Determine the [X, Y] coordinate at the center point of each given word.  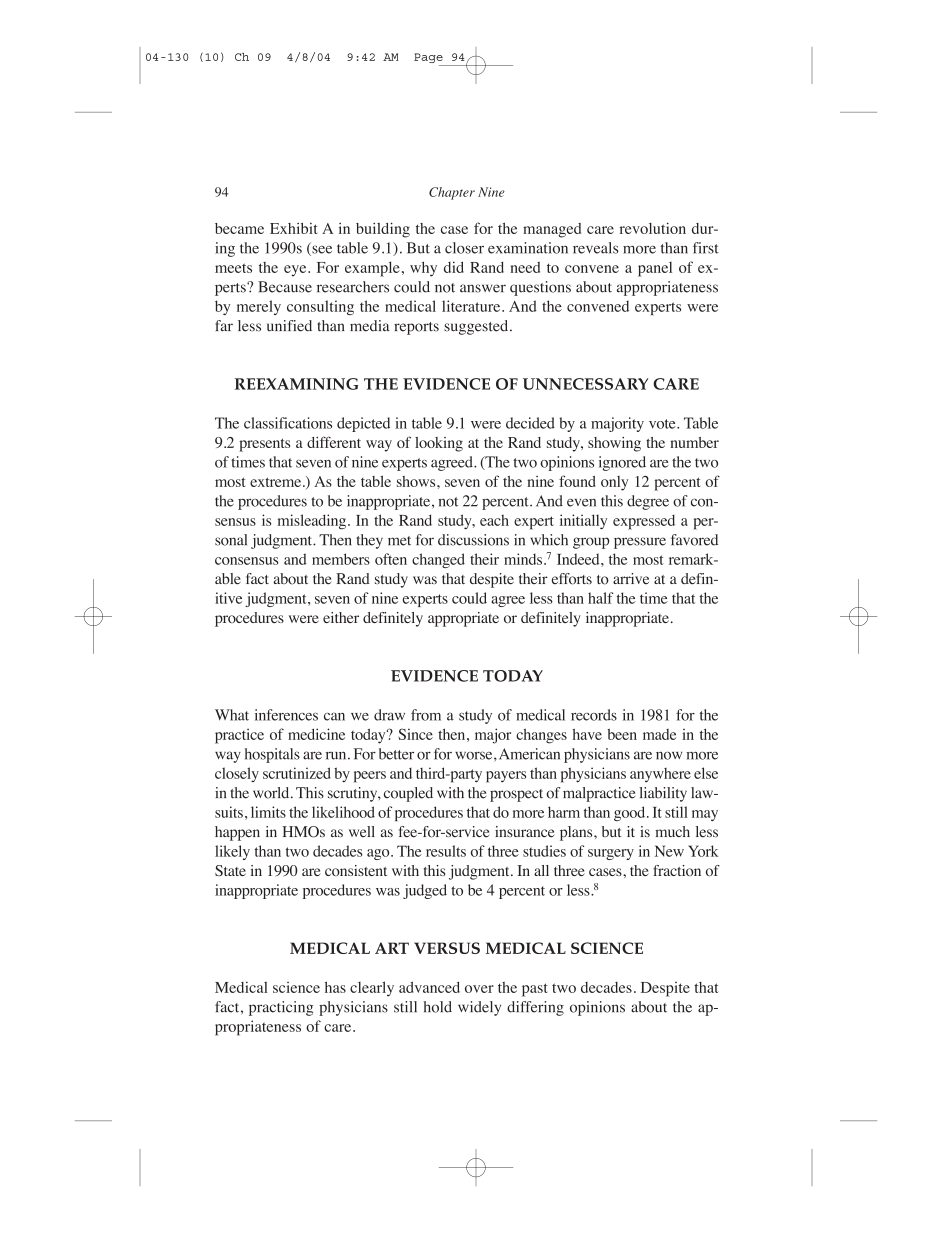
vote [663, 424]
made [659, 734]
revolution [653, 228]
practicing [281, 1008]
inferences [286, 715]
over [479, 989]
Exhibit [294, 228]
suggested [477, 327]
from [426, 715]
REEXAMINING [296, 384]
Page [429, 59]
